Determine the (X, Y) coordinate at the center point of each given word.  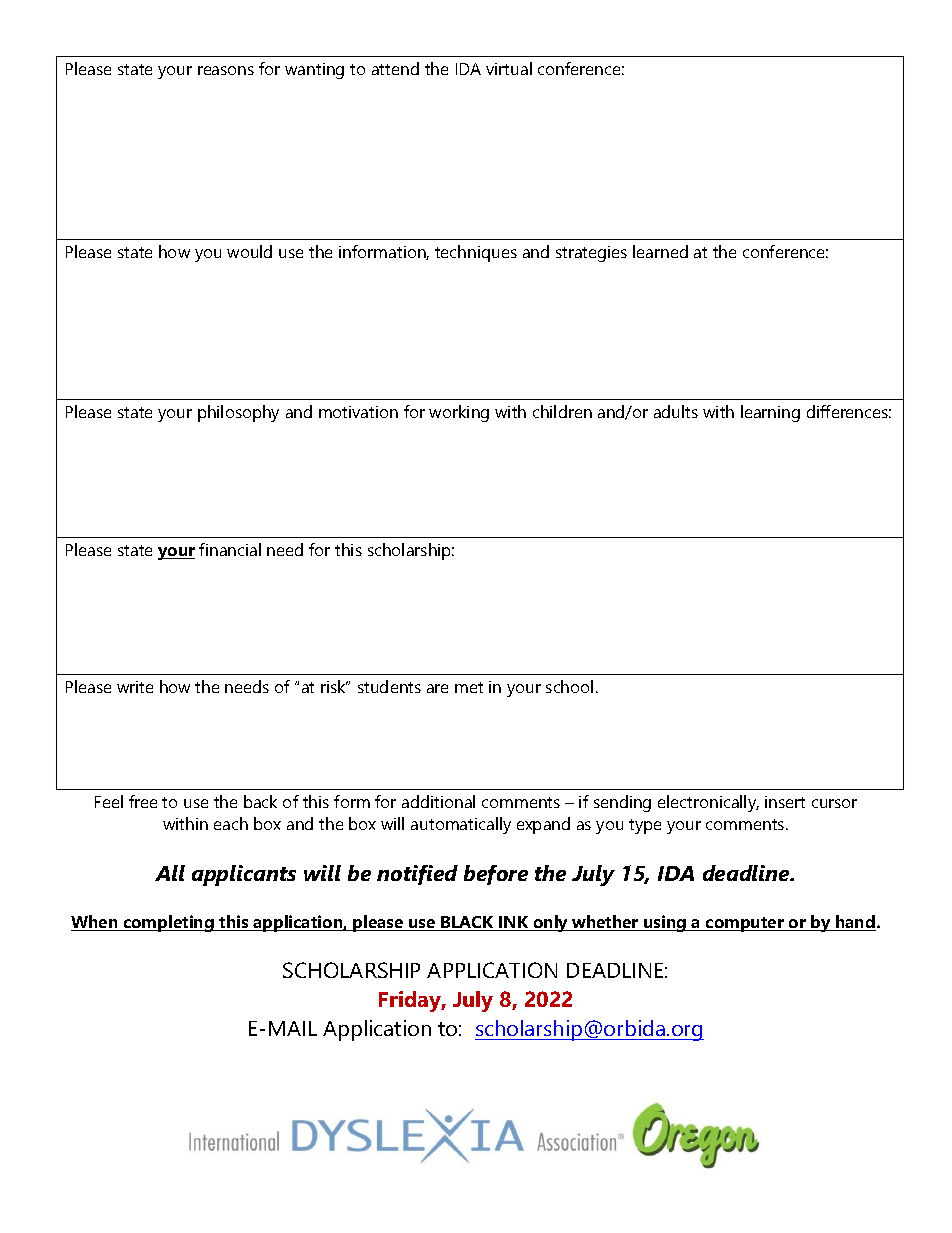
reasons (226, 70)
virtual (509, 68)
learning (770, 413)
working (459, 413)
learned (660, 251)
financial (230, 549)
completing (168, 923)
